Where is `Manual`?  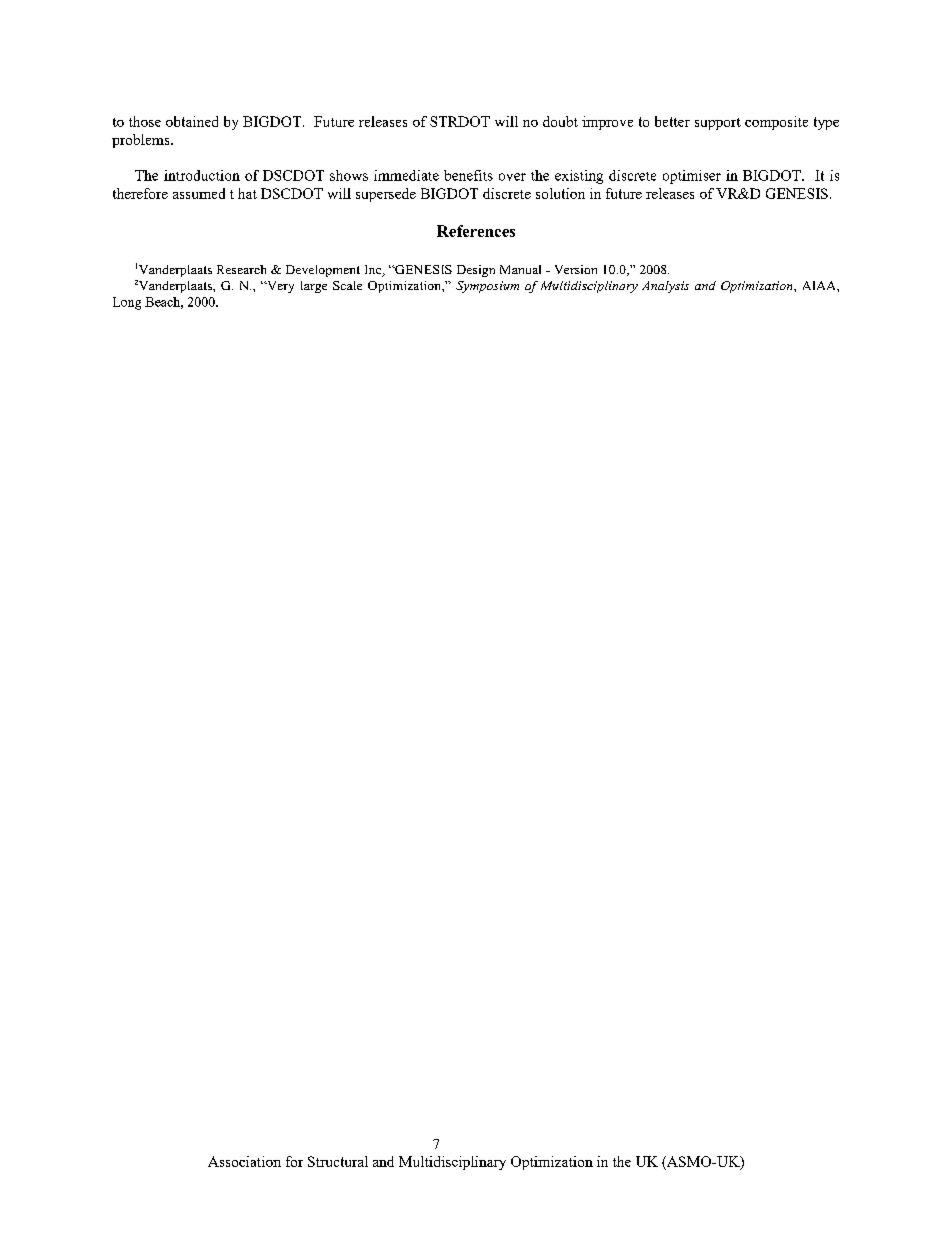 Manual is located at coordinates (520, 269).
